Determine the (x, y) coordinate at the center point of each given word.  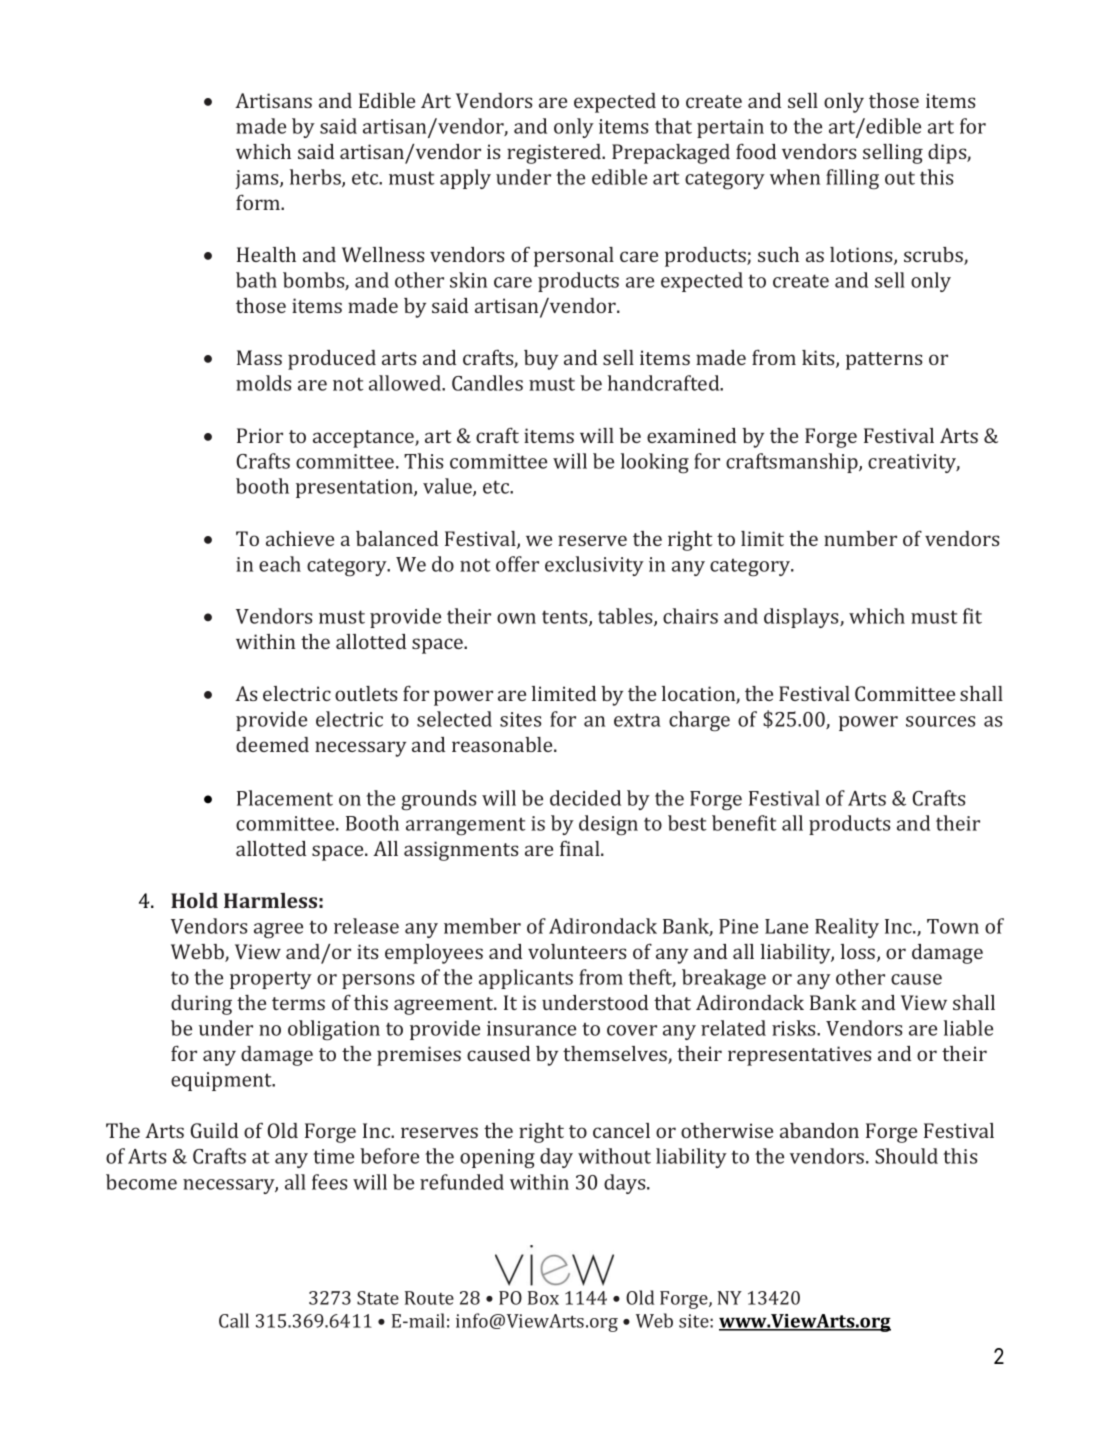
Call (234, 1320)
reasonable (503, 744)
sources (941, 721)
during (201, 1005)
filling (852, 179)
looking (655, 463)
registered (555, 154)
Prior (260, 435)
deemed (272, 744)
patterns (884, 361)
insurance (531, 1028)
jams (258, 179)
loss (859, 953)
